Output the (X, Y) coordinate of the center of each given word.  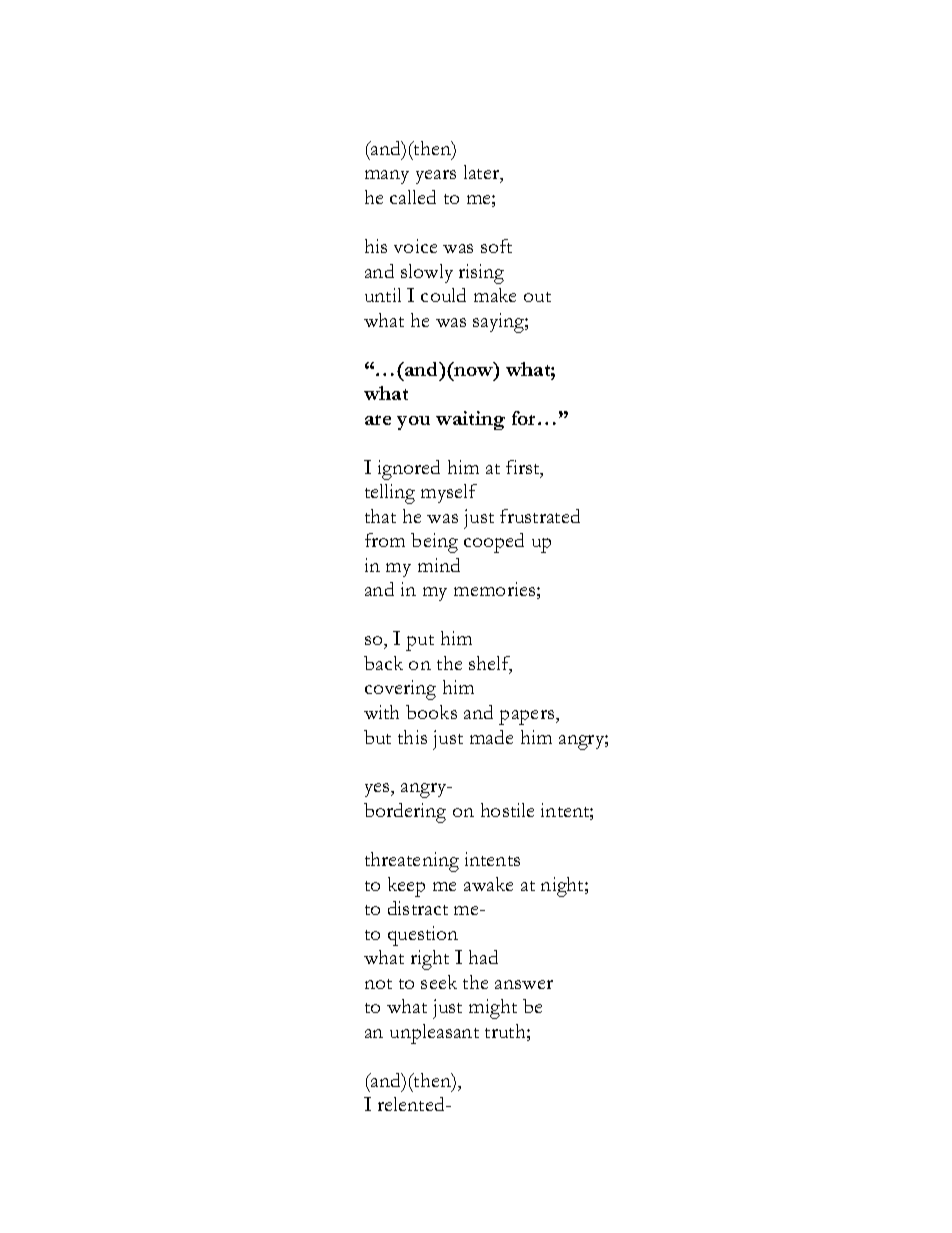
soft (496, 246)
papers (528, 717)
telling (390, 494)
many (387, 177)
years (436, 177)
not (378, 984)
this (412, 737)
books (431, 712)
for (525, 418)
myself (449, 493)
